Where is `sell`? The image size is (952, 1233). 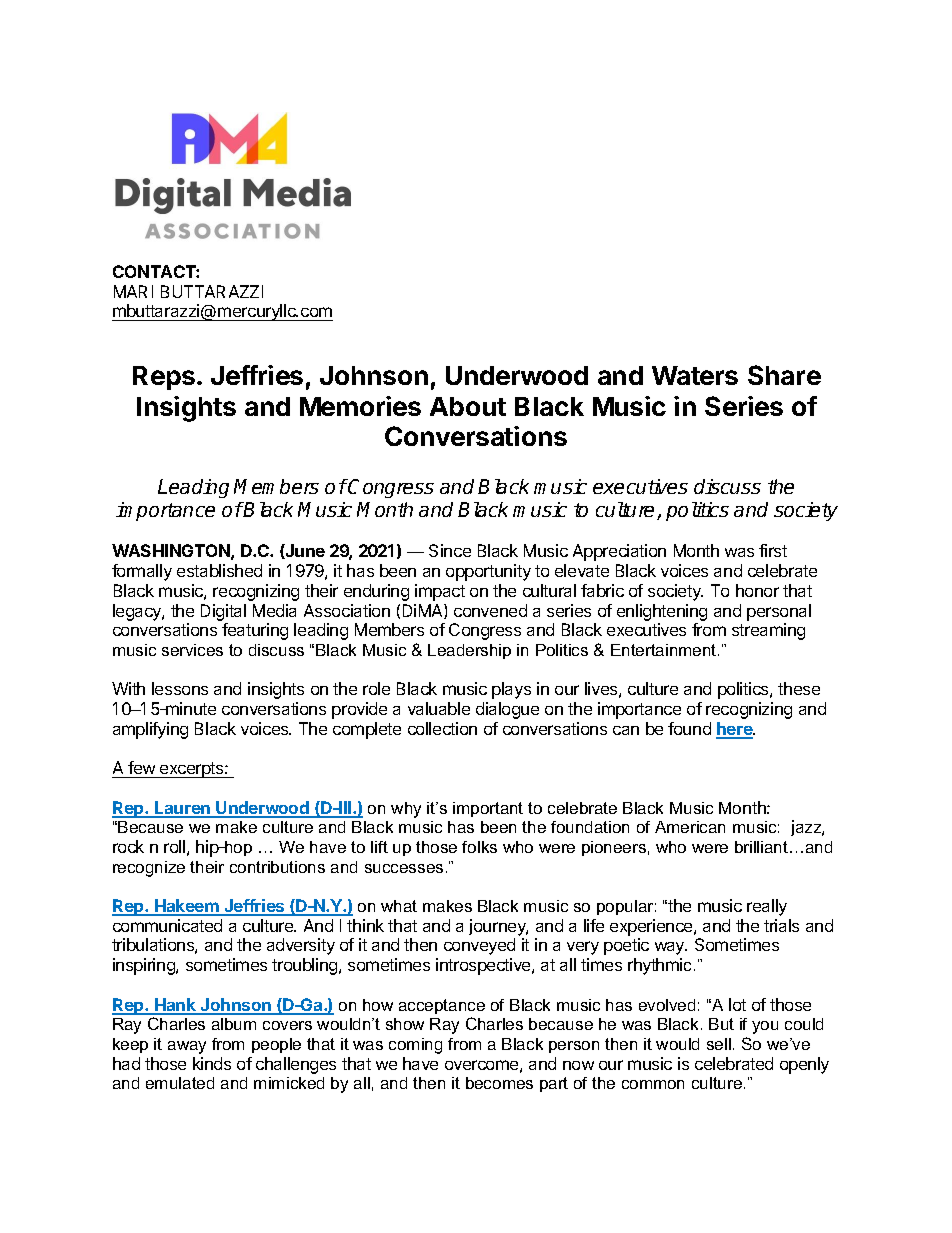 sell is located at coordinates (719, 1044).
